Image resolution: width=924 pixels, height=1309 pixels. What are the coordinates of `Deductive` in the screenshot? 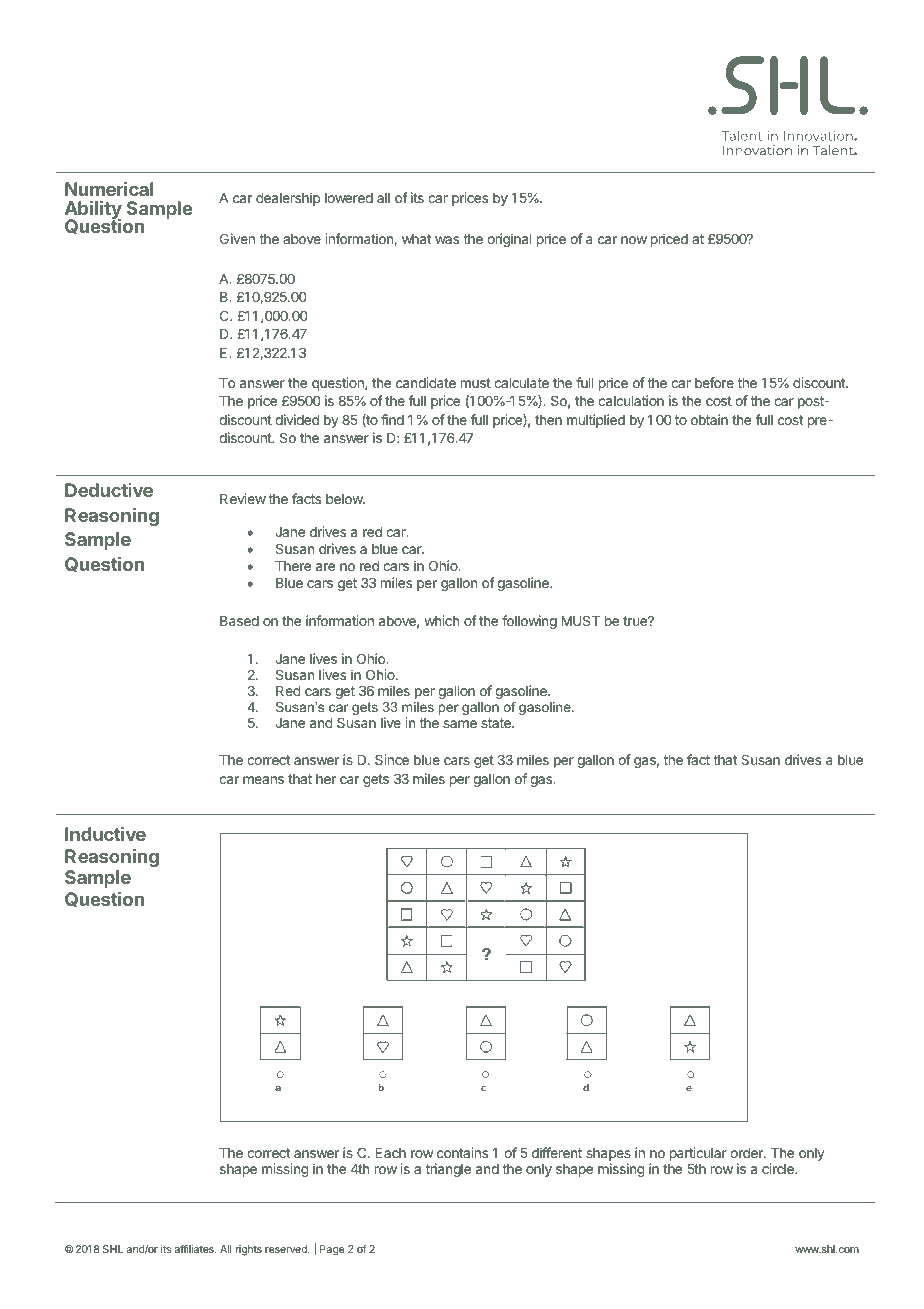 It's located at (109, 490).
